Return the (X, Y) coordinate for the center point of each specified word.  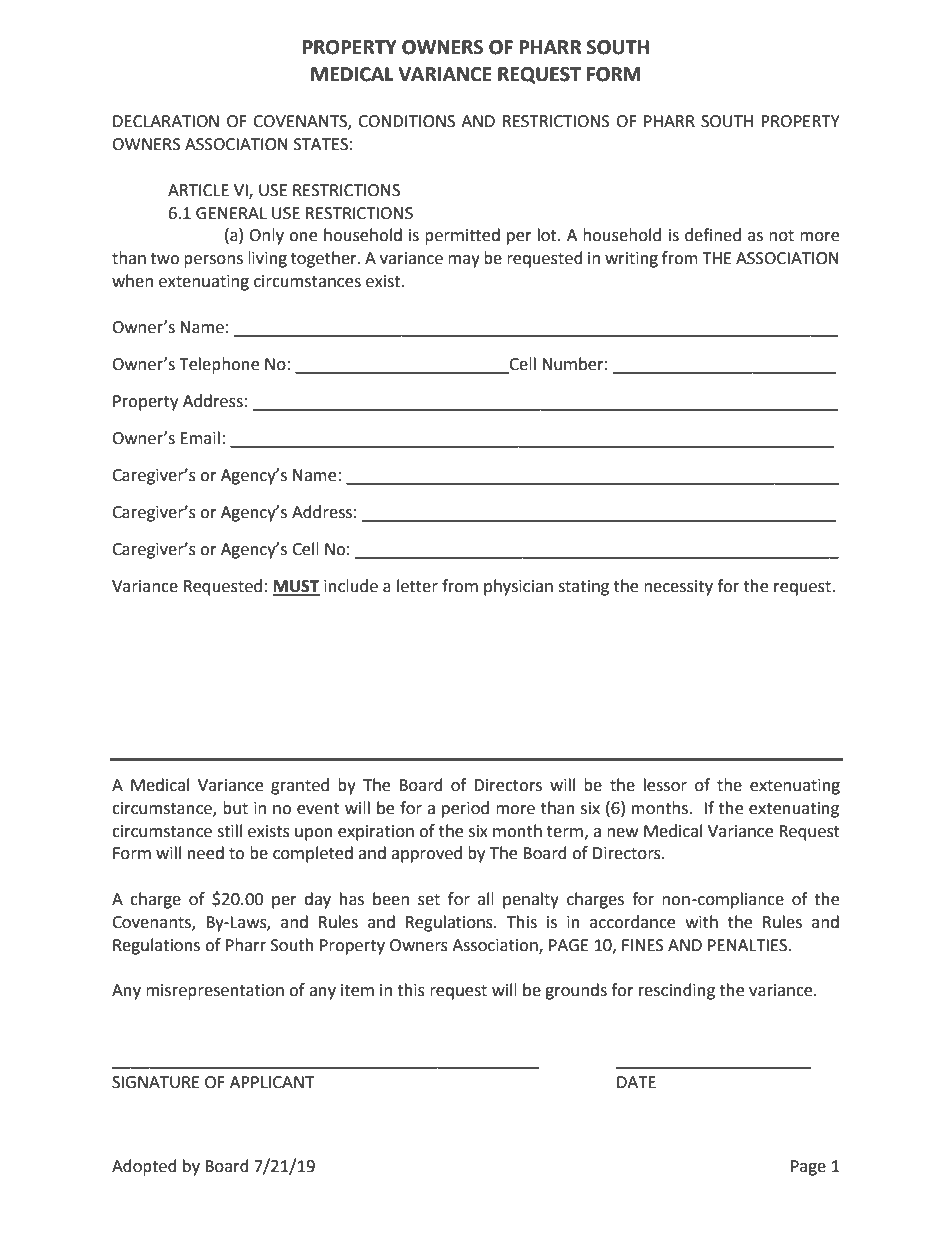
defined (713, 235)
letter (417, 586)
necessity (678, 588)
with (702, 922)
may (464, 261)
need (206, 853)
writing (631, 260)
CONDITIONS (406, 121)
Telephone (219, 365)
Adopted (144, 1167)
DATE (636, 1082)
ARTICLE (198, 190)
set (429, 900)
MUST (296, 587)
